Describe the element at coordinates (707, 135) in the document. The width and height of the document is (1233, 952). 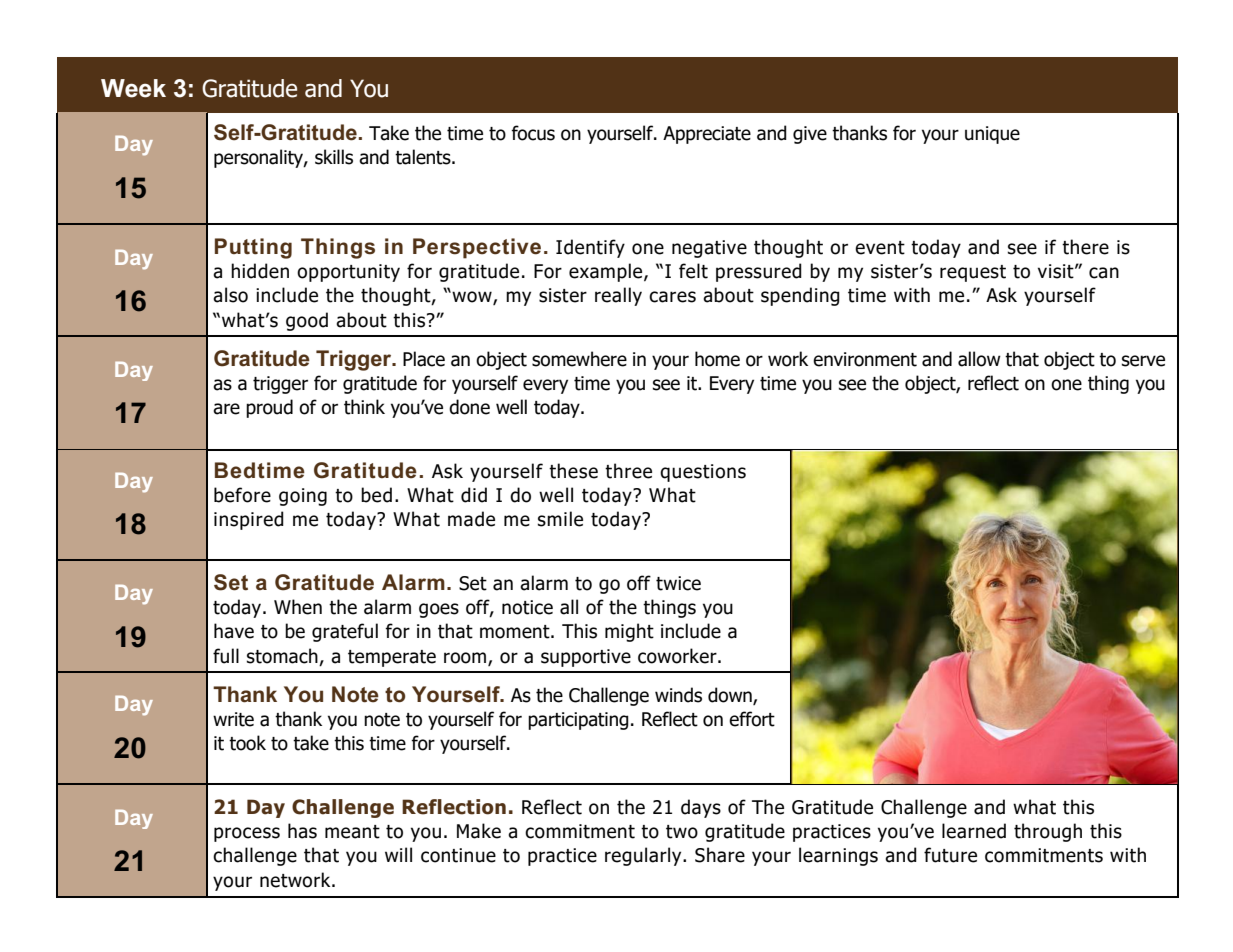
I see `Appreciate` at that location.
